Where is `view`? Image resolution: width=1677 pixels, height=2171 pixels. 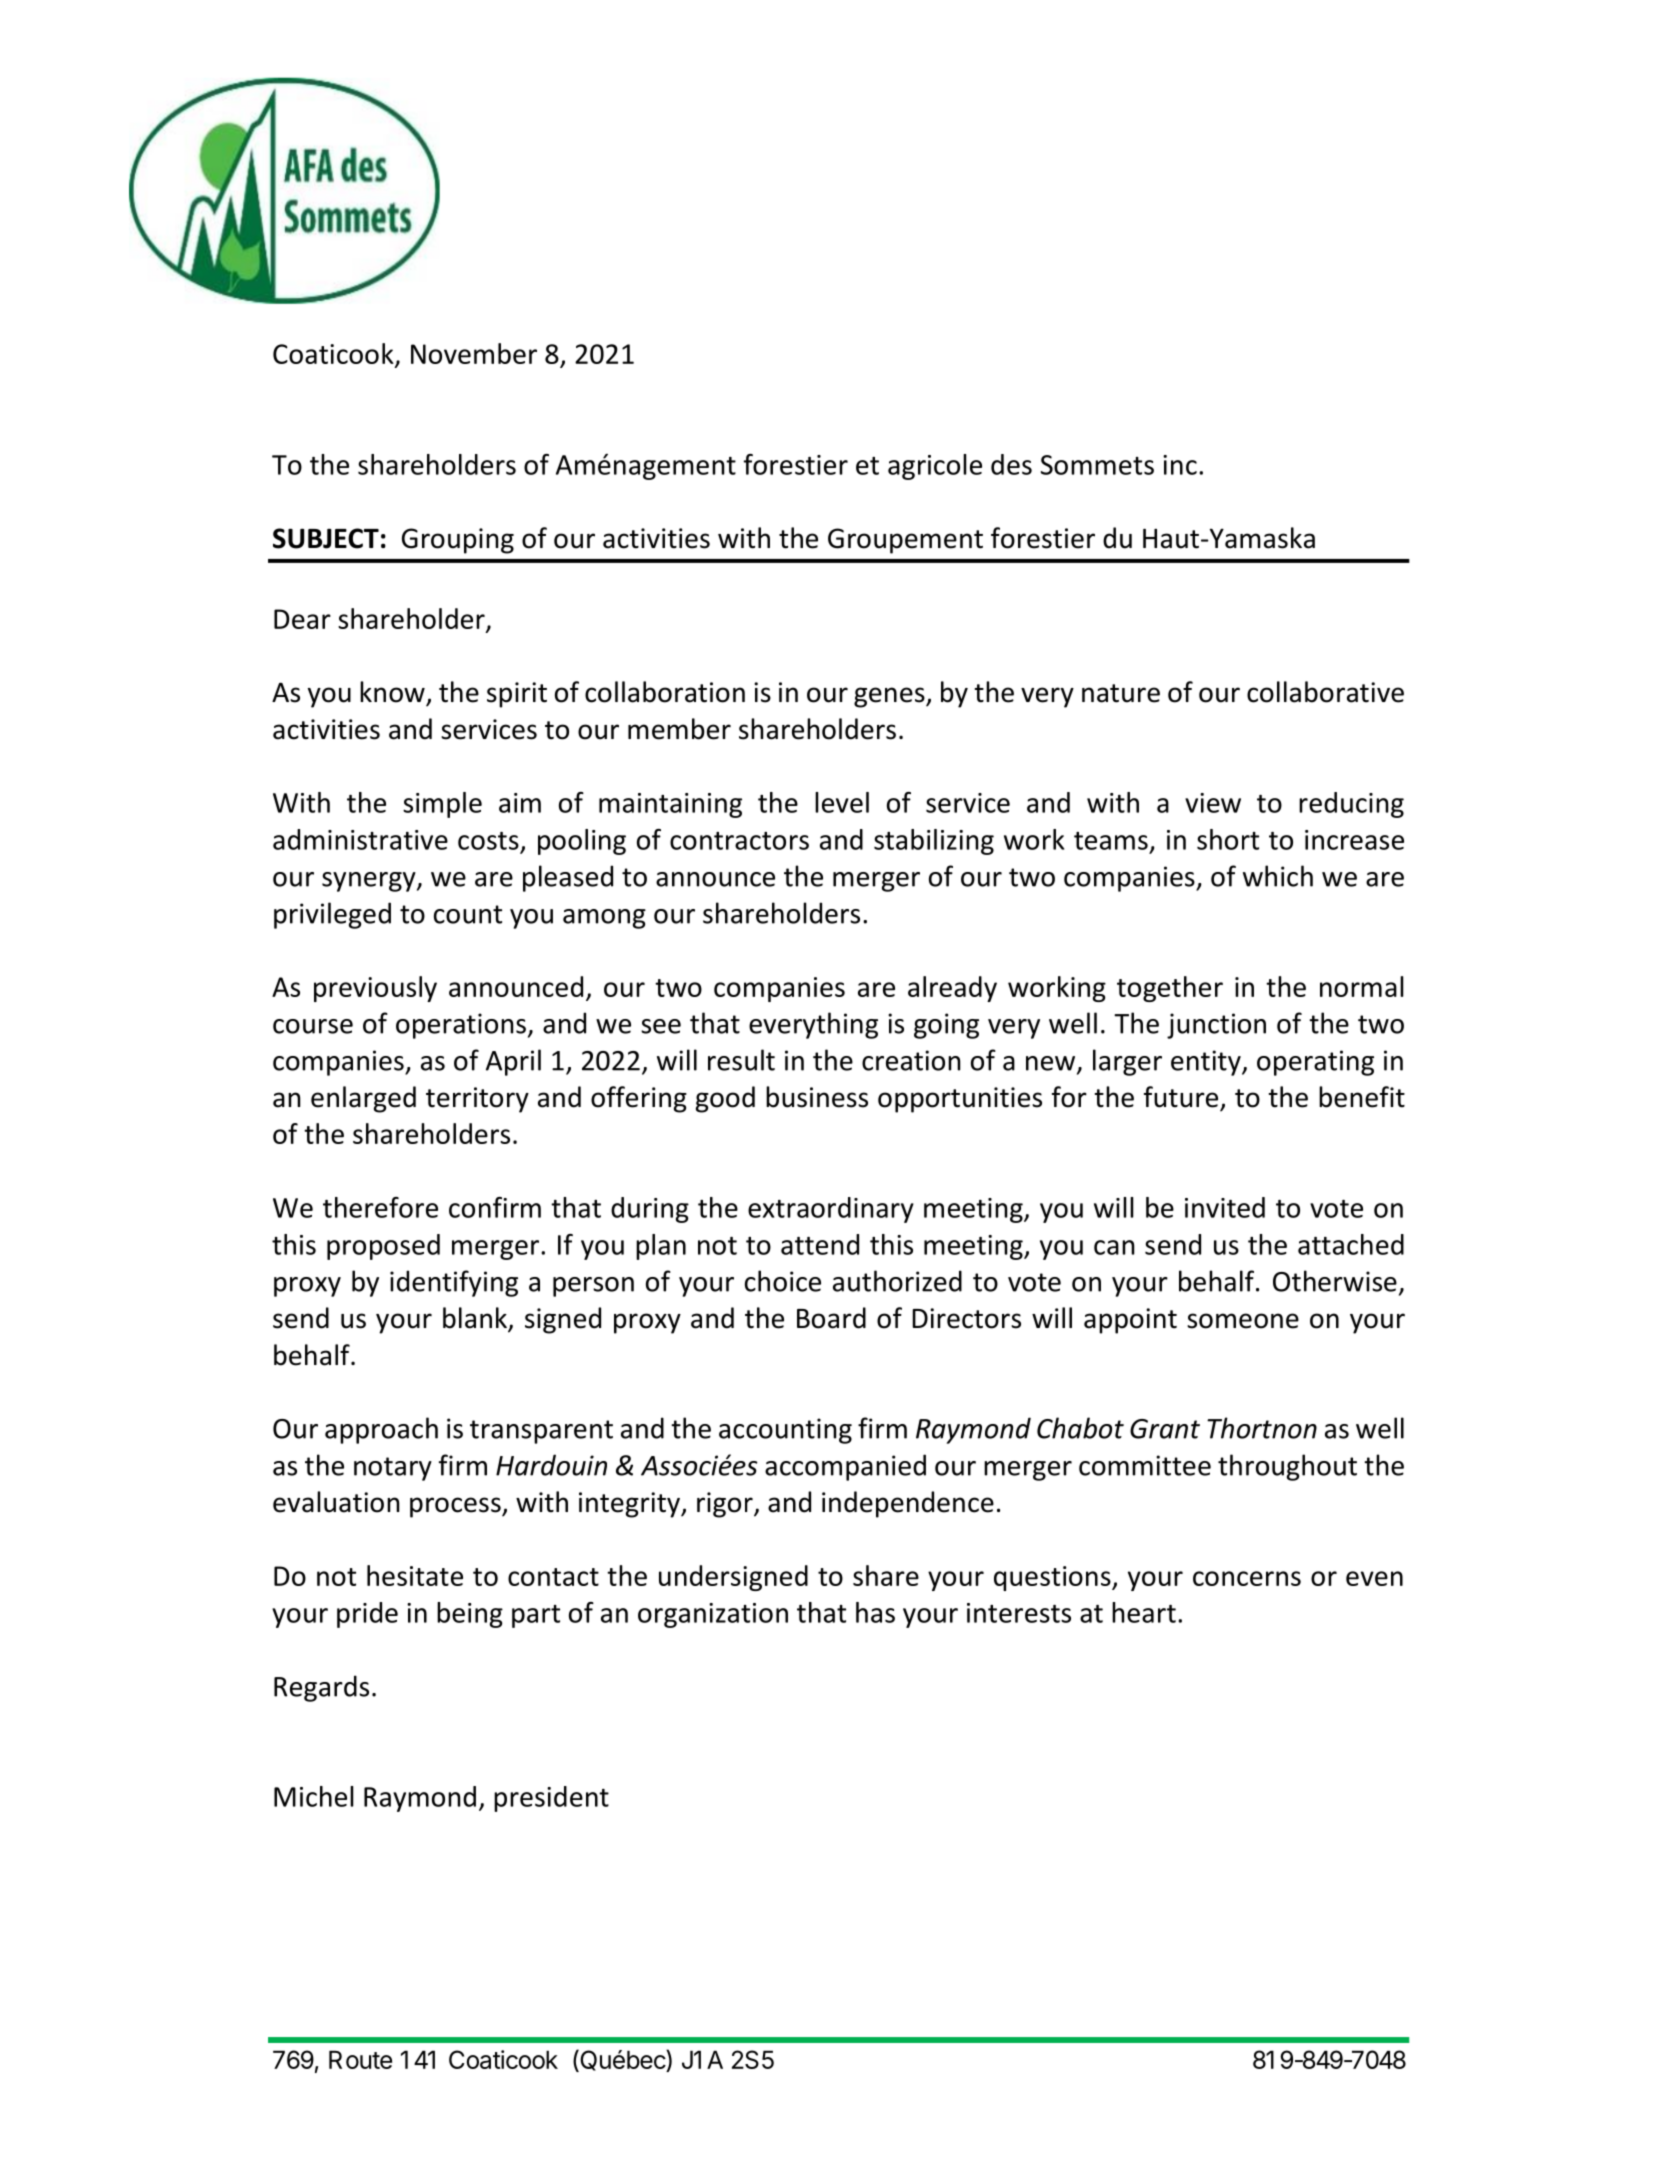
view is located at coordinates (1213, 803).
